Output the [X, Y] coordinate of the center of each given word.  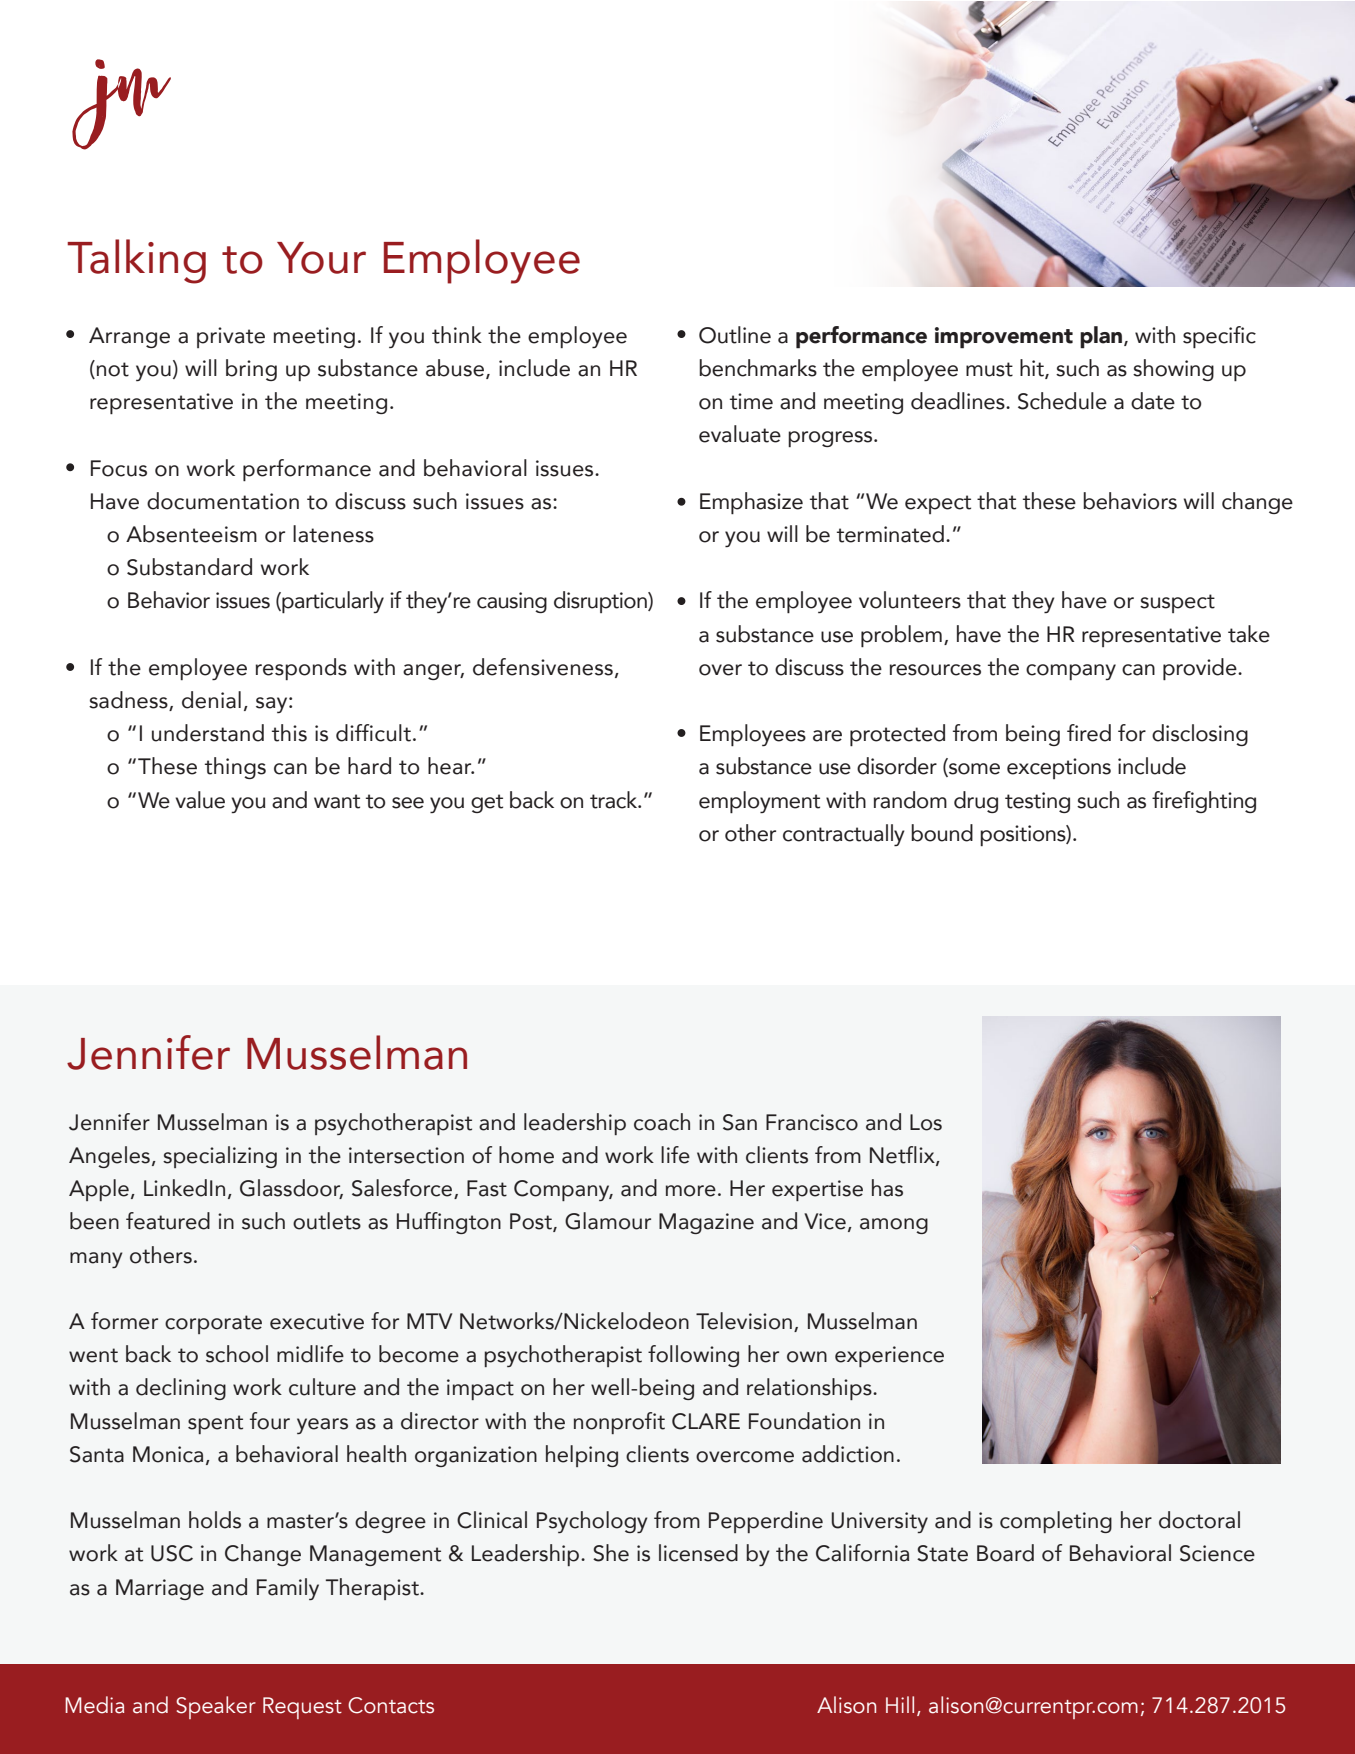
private [231, 337]
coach [662, 1122]
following [693, 1356]
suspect [1177, 603]
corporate [213, 1324]
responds [301, 669]
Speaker [216, 1707]
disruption [601, 602]
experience [889, 1356]
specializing [220, 1157]
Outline [735, 335]
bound [942, 833]
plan [1102, 337]
